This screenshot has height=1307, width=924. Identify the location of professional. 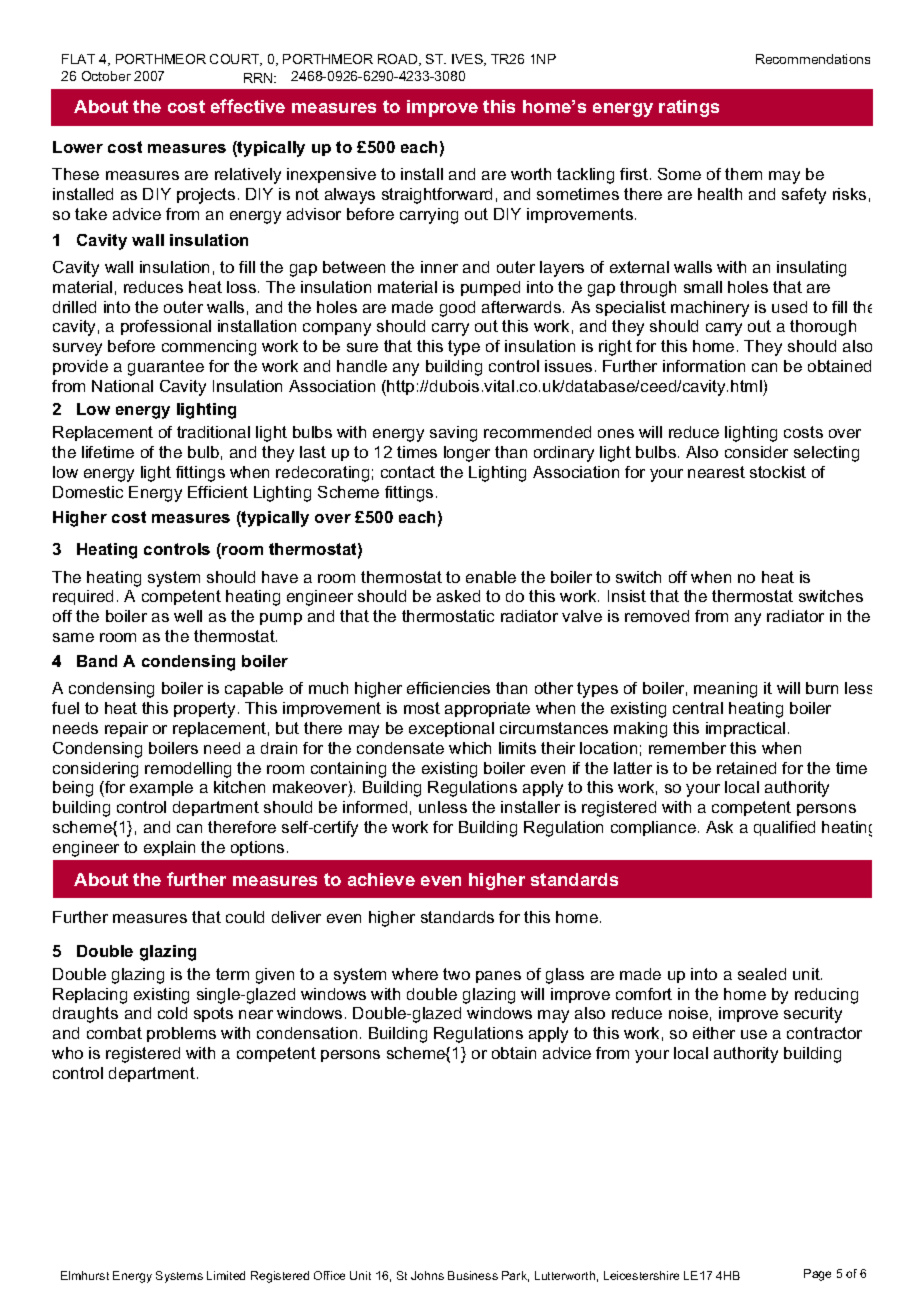
(166, 327).
